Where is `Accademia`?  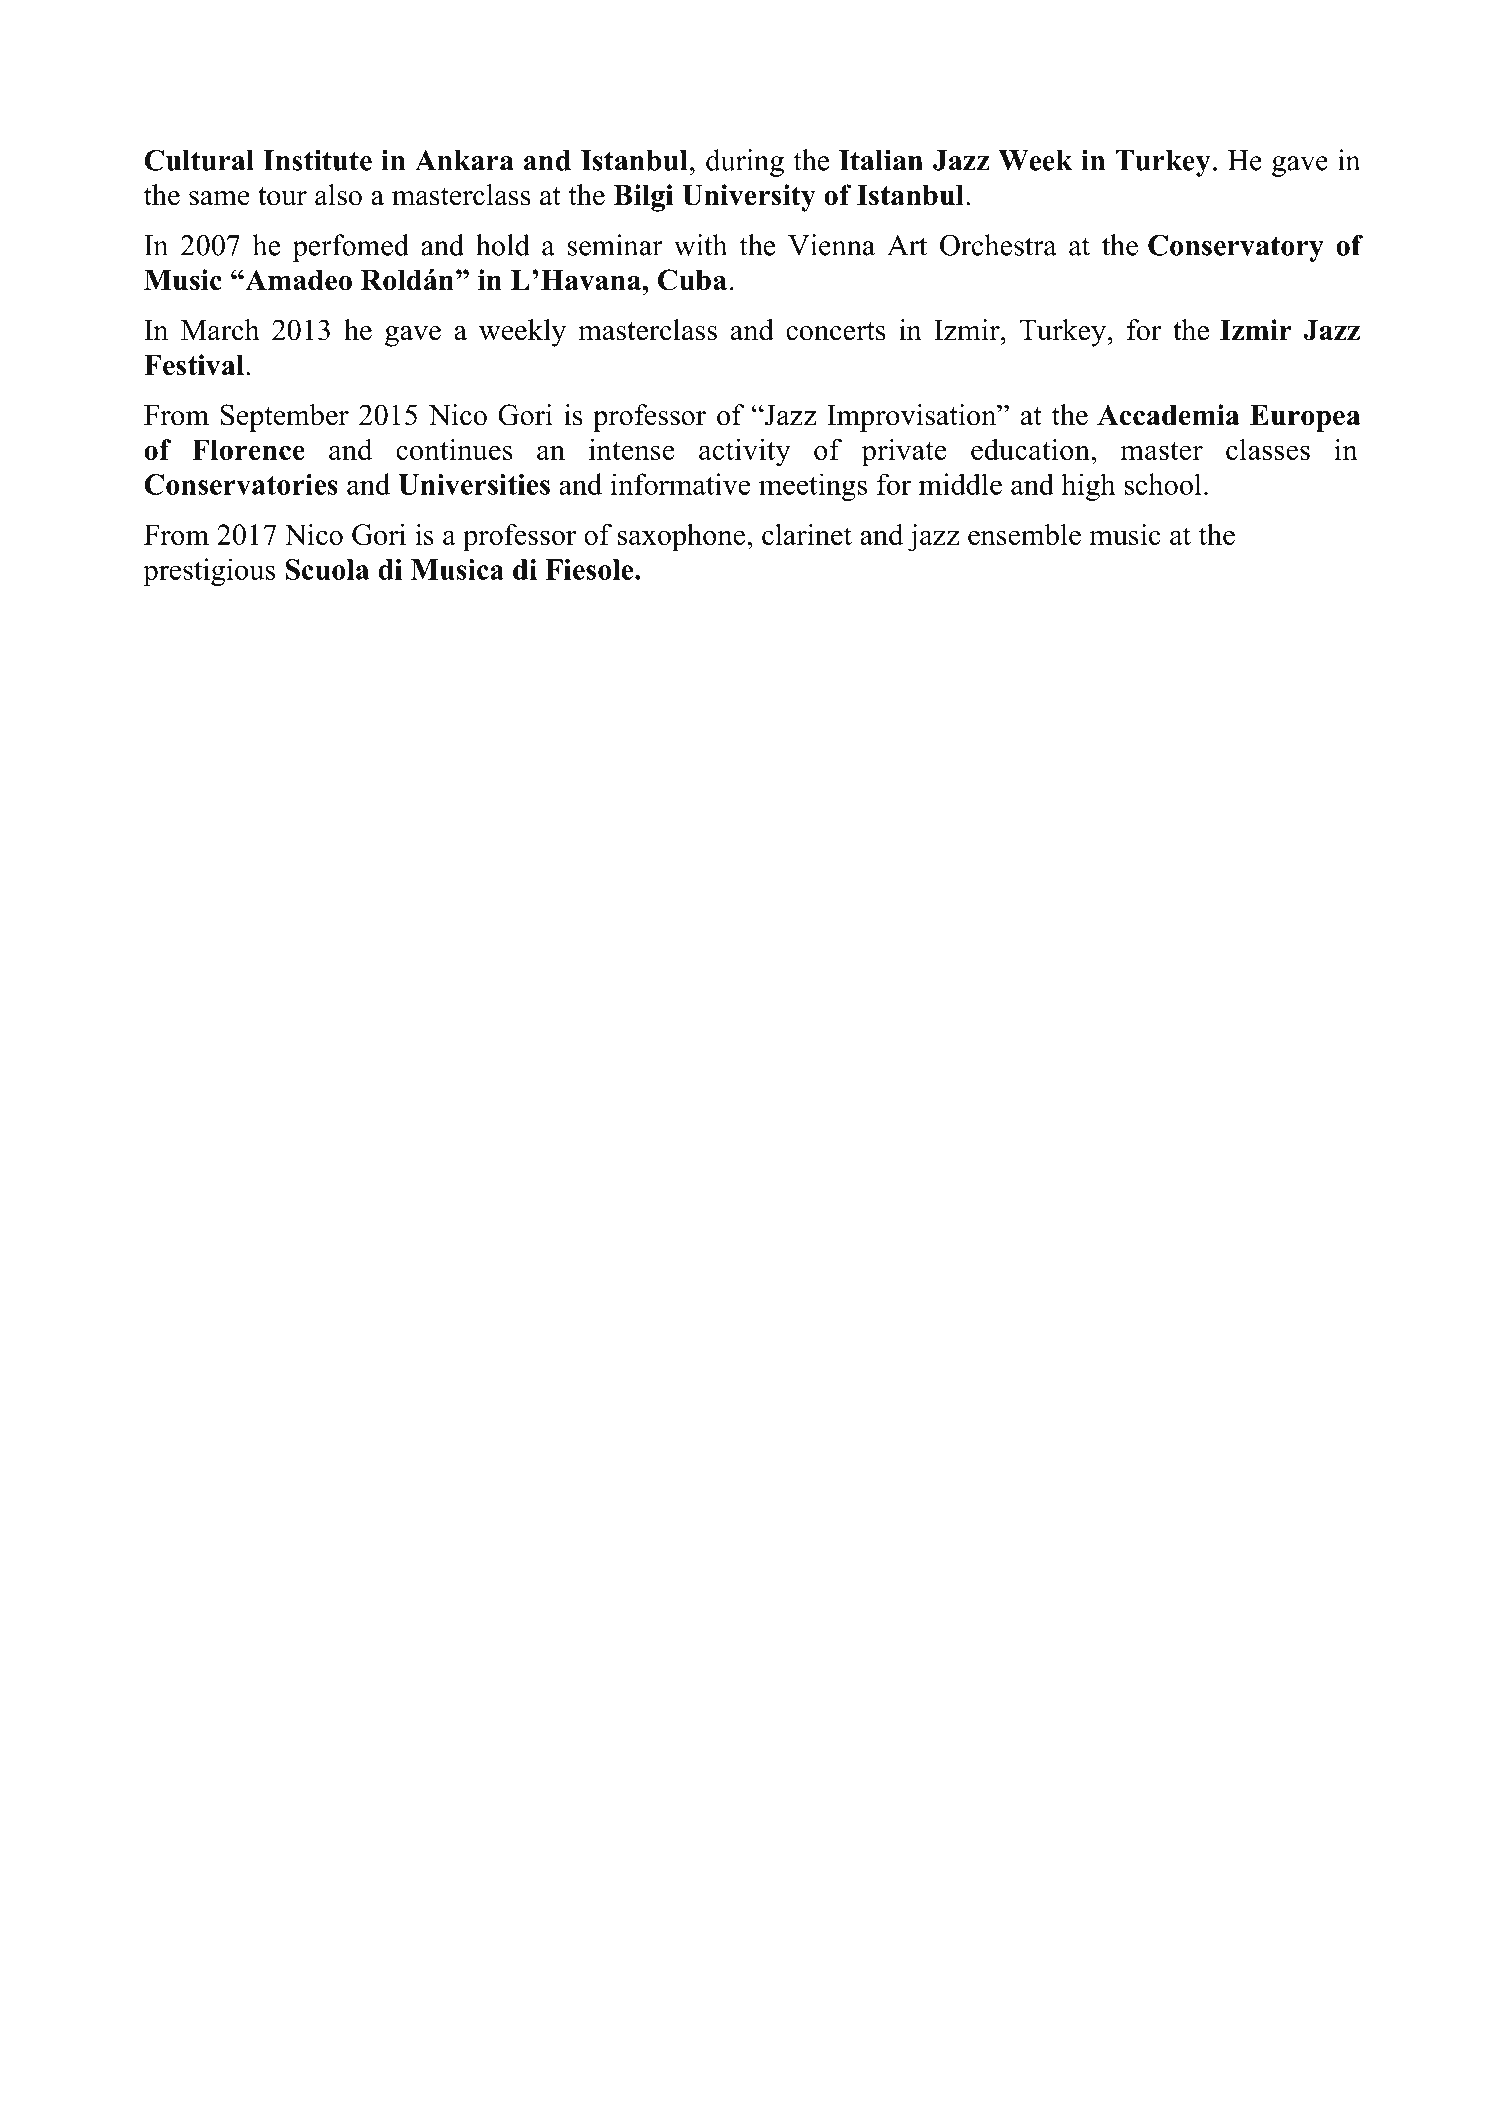
Accademia is located at coordinates (1168, 415).
